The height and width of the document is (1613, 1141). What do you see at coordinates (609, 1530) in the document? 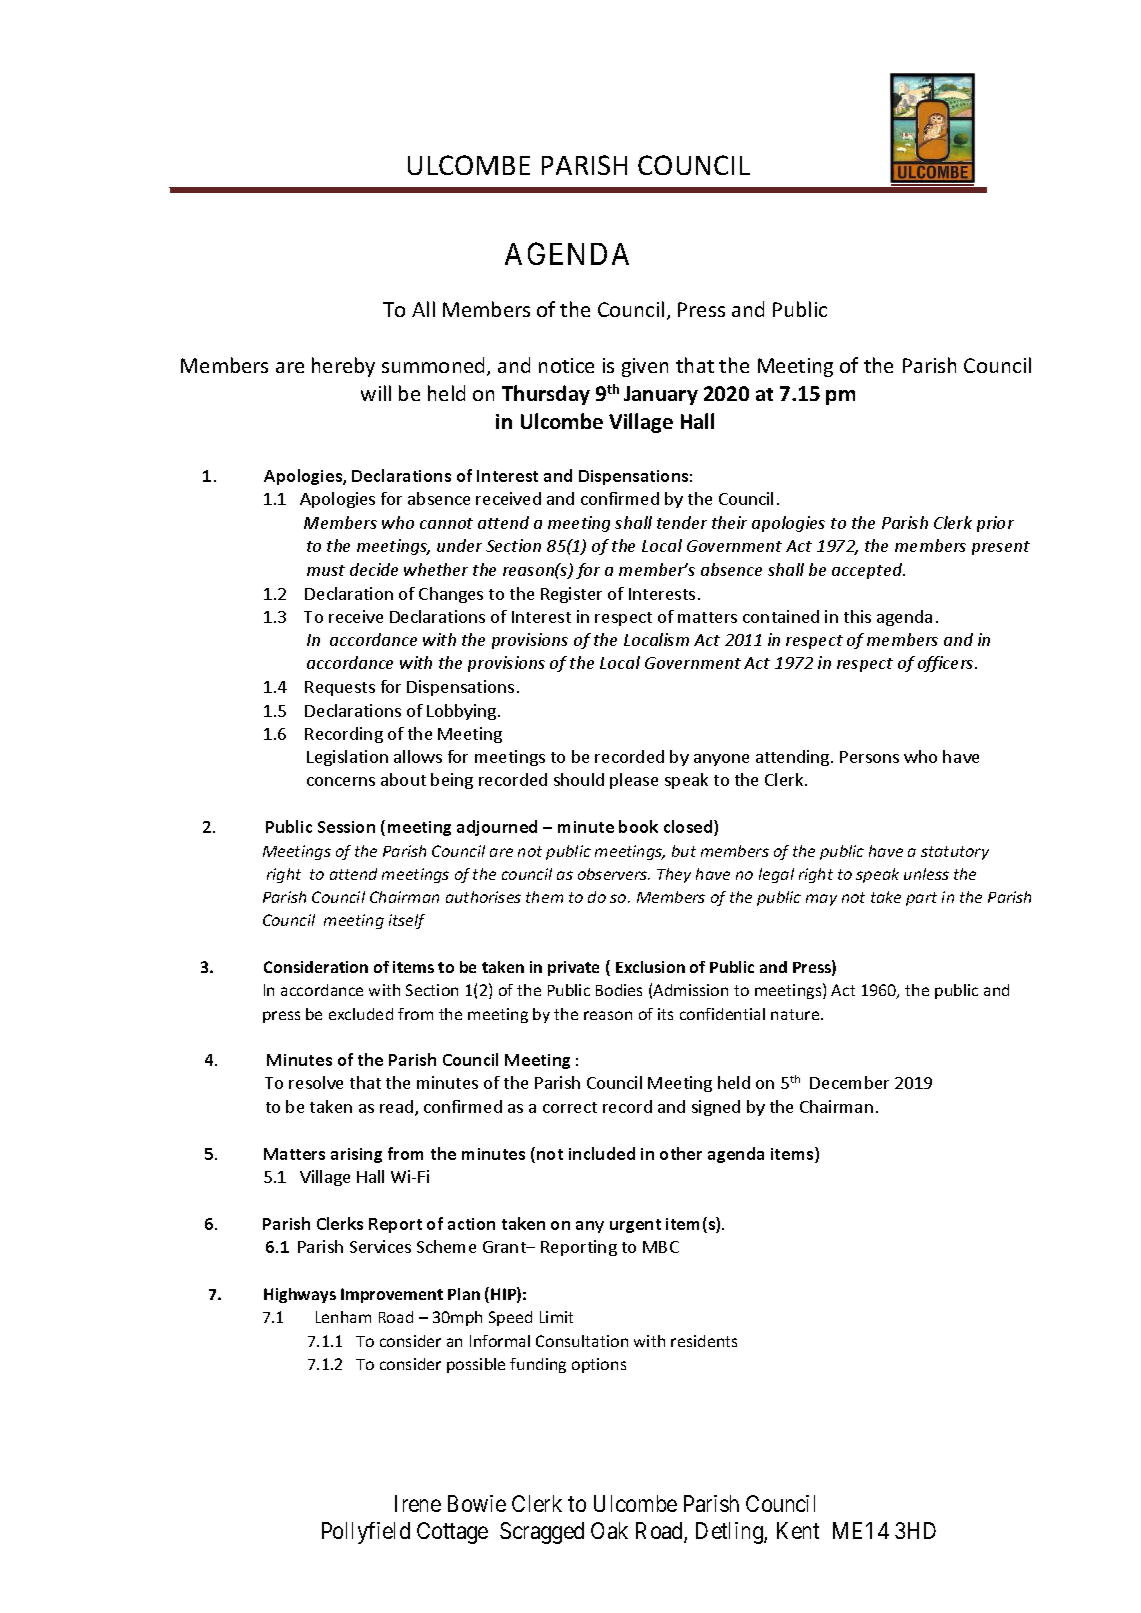
I see `Oak` at bounding box center [609, 1530].
